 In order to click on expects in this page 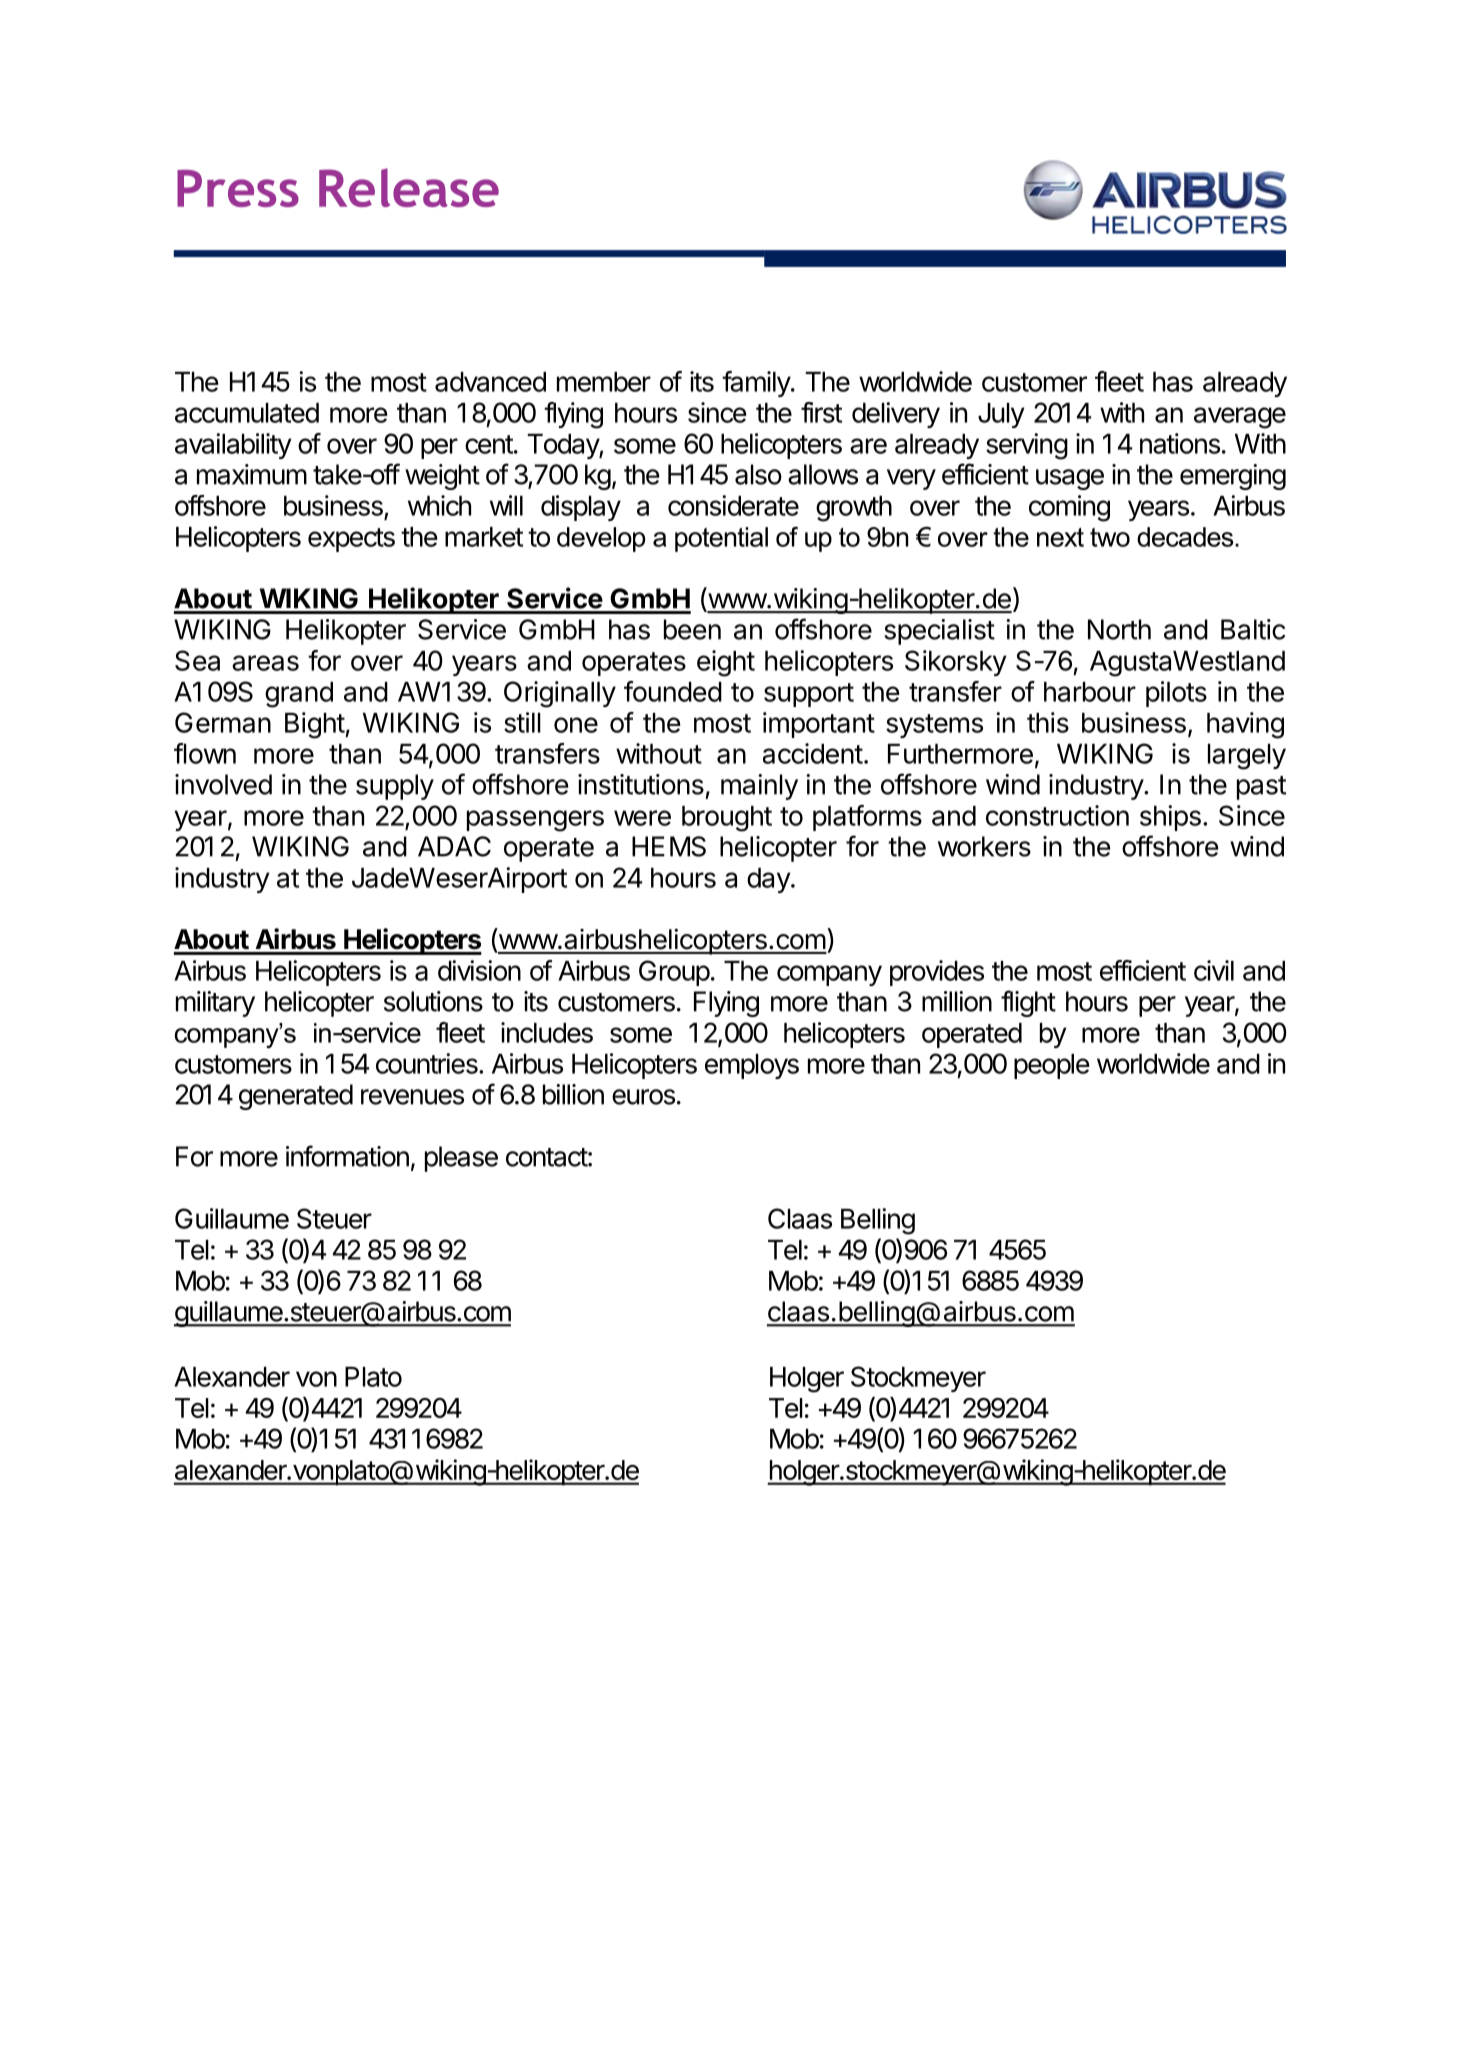, I will do `click(351, 540)`.
